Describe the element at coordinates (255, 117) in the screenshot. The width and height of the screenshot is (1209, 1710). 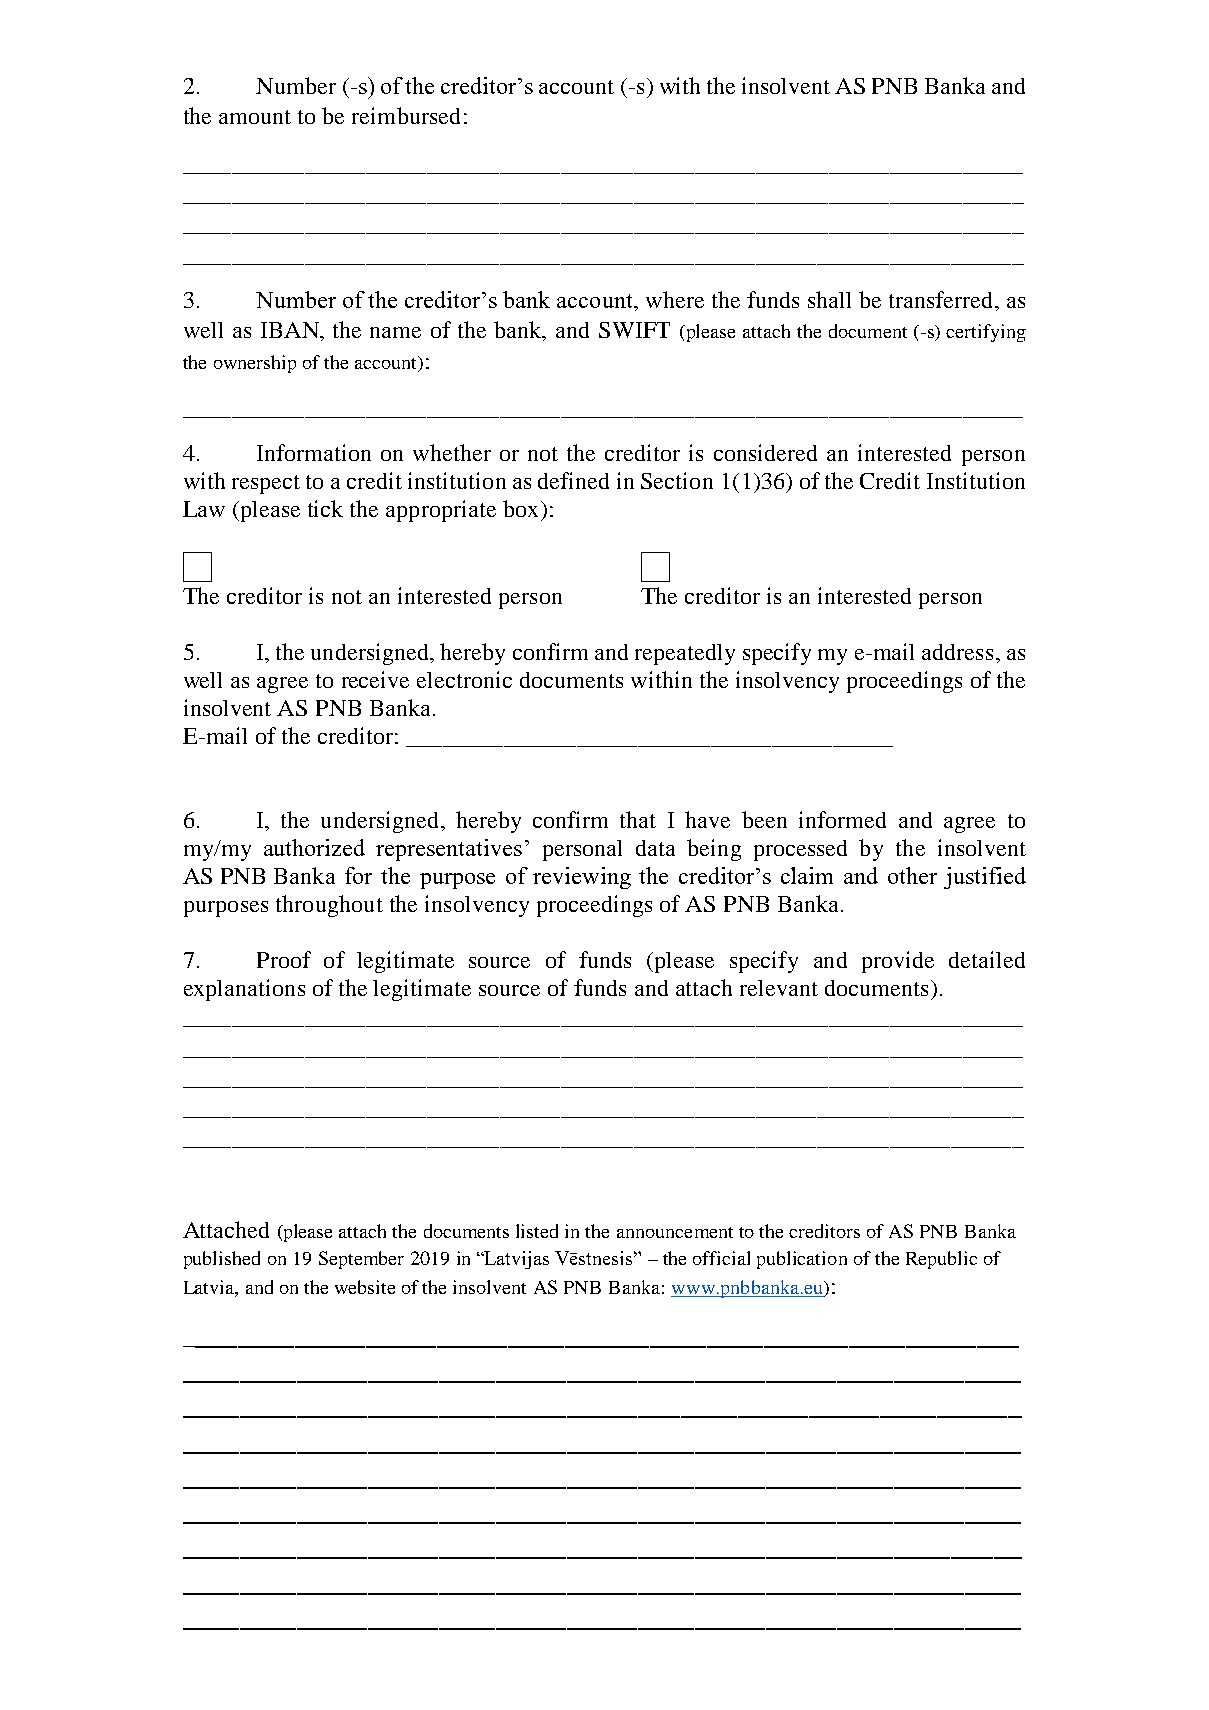
I see `amount` at that location.
